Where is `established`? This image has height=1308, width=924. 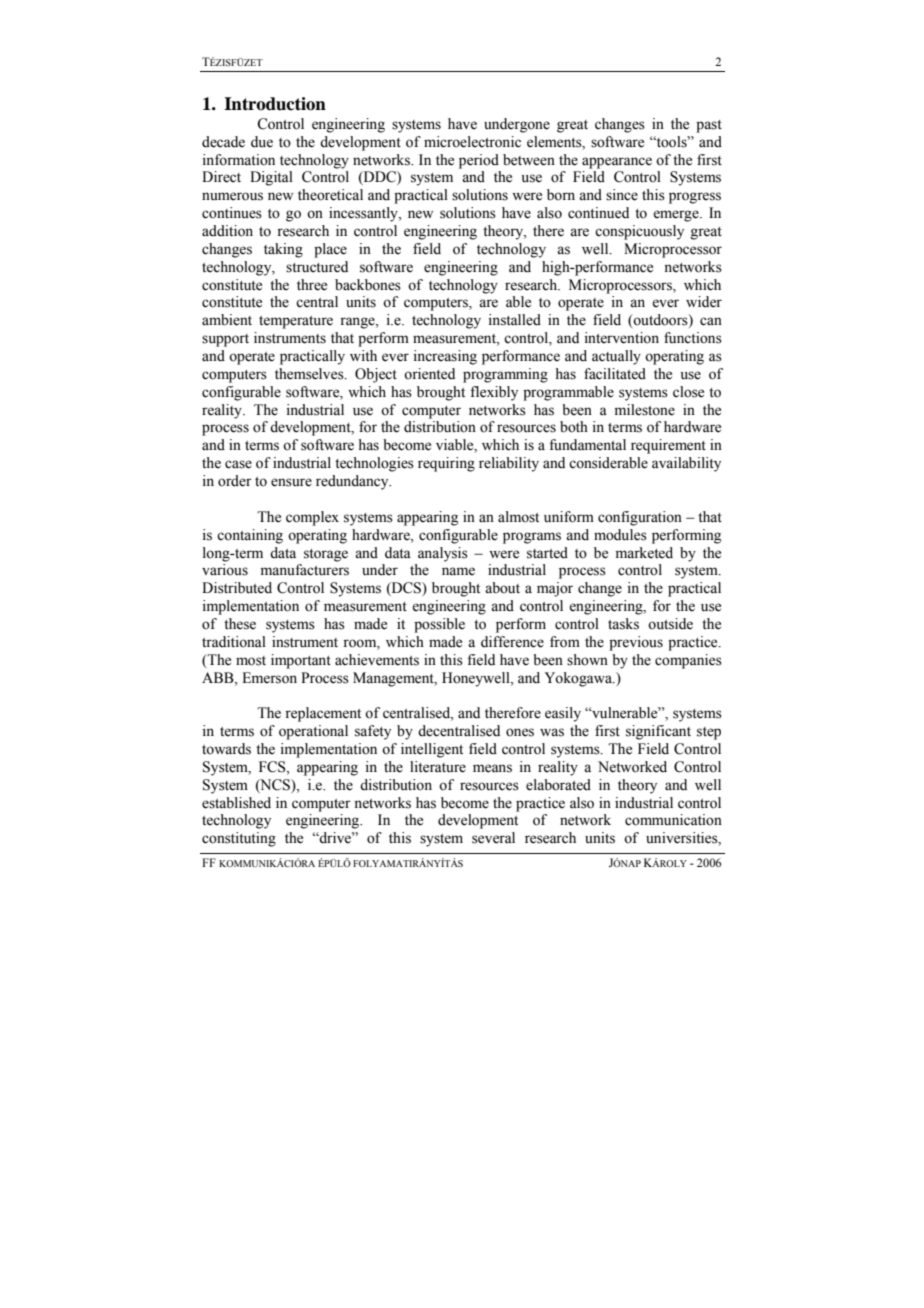 established is located at coordinates (236, 803).
